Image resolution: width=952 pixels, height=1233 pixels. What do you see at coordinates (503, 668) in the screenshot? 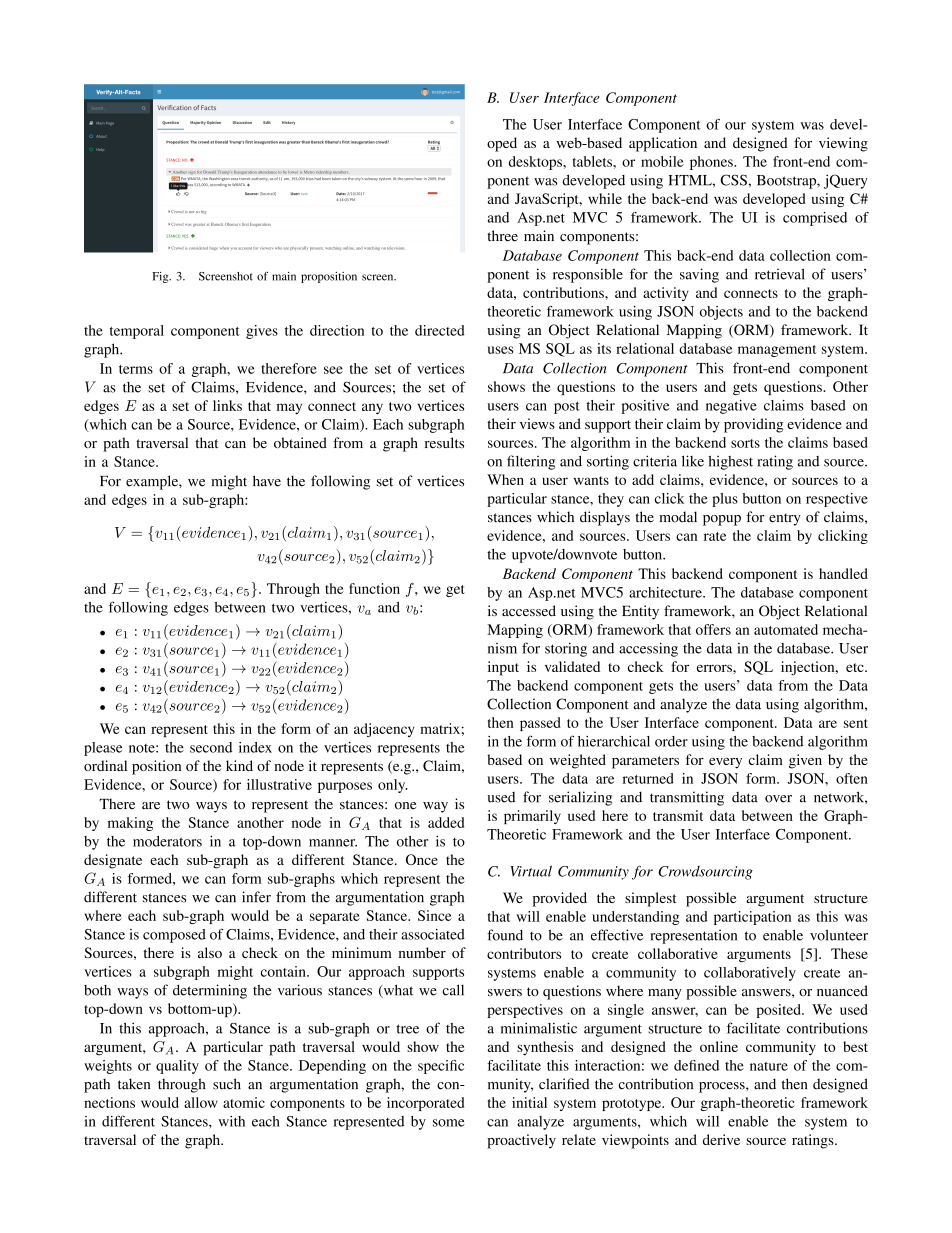
I see `input` at bounding box center [503, 668].
